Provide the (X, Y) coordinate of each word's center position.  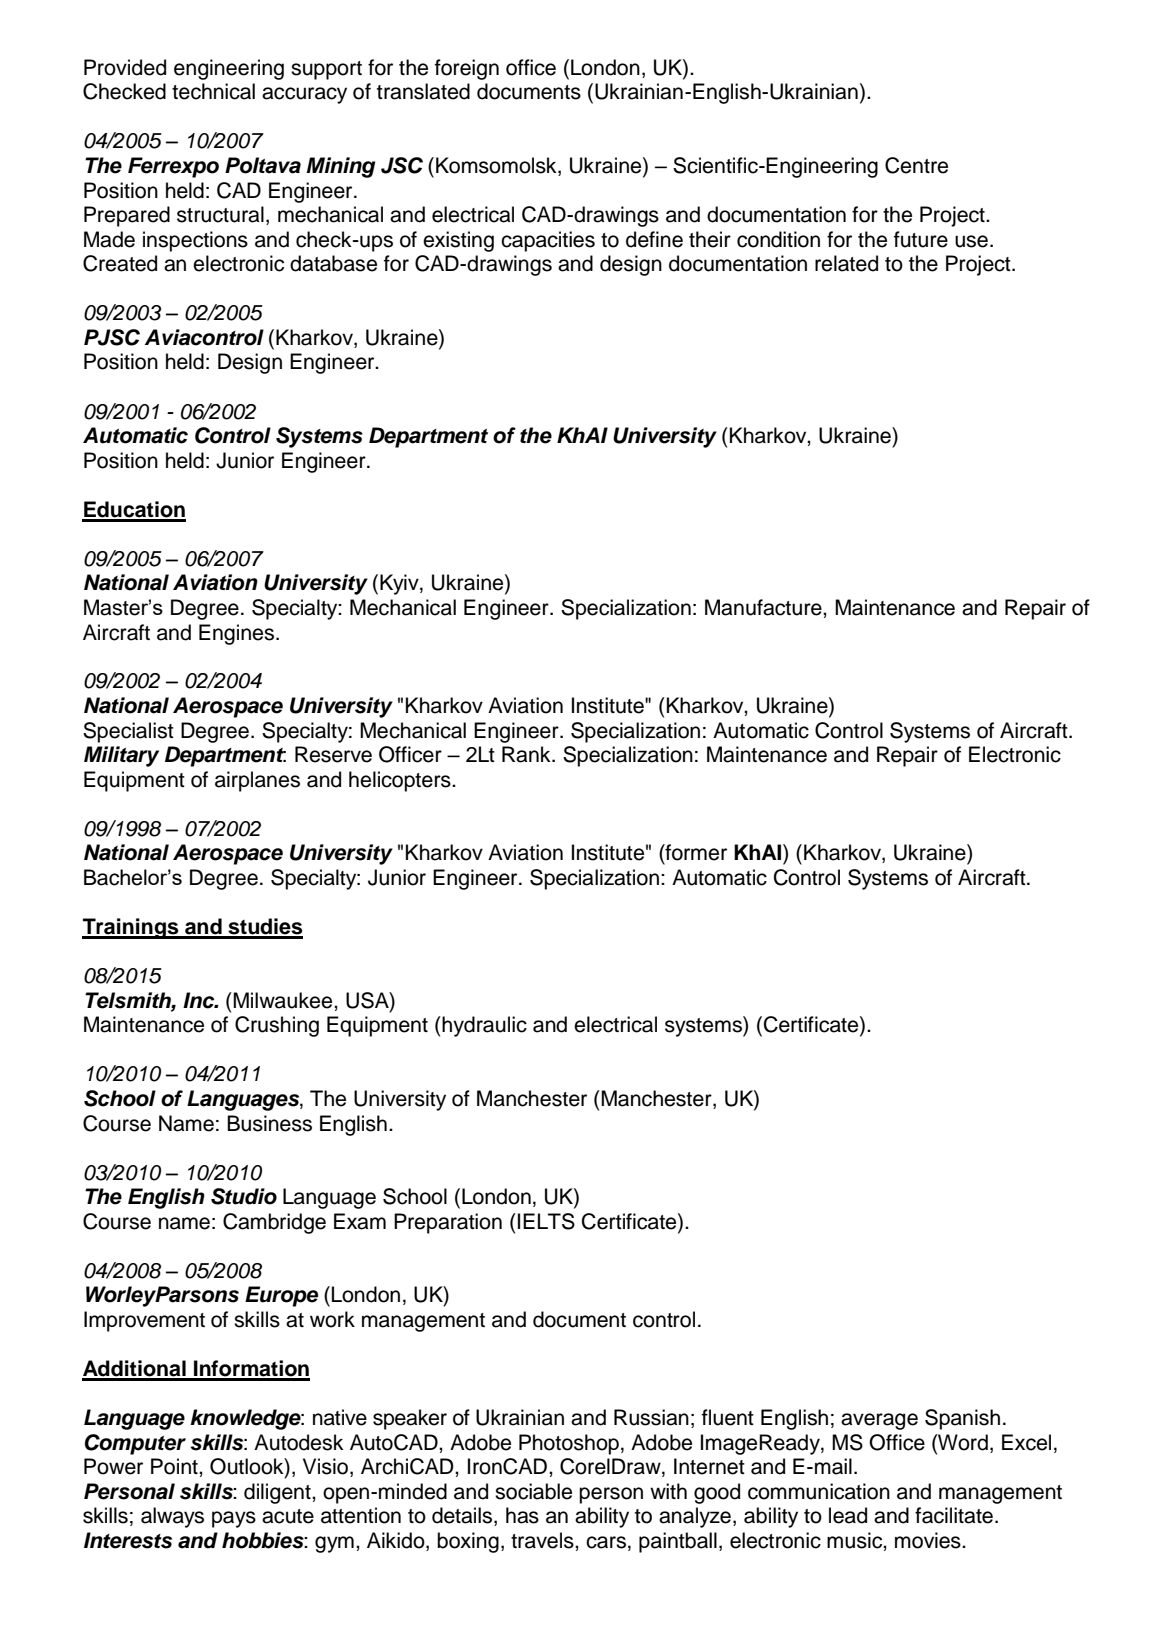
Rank (527, 754)
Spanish (962, 1419)
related (846, 263)
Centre (916, 165)
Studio (244, 1196)
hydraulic (483, 1026)
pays (234, 1519)
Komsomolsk (497, 166)
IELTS (546, 1221)
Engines (238, 634)
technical (213, 91)
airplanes (257, 781)
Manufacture (764, 607)
